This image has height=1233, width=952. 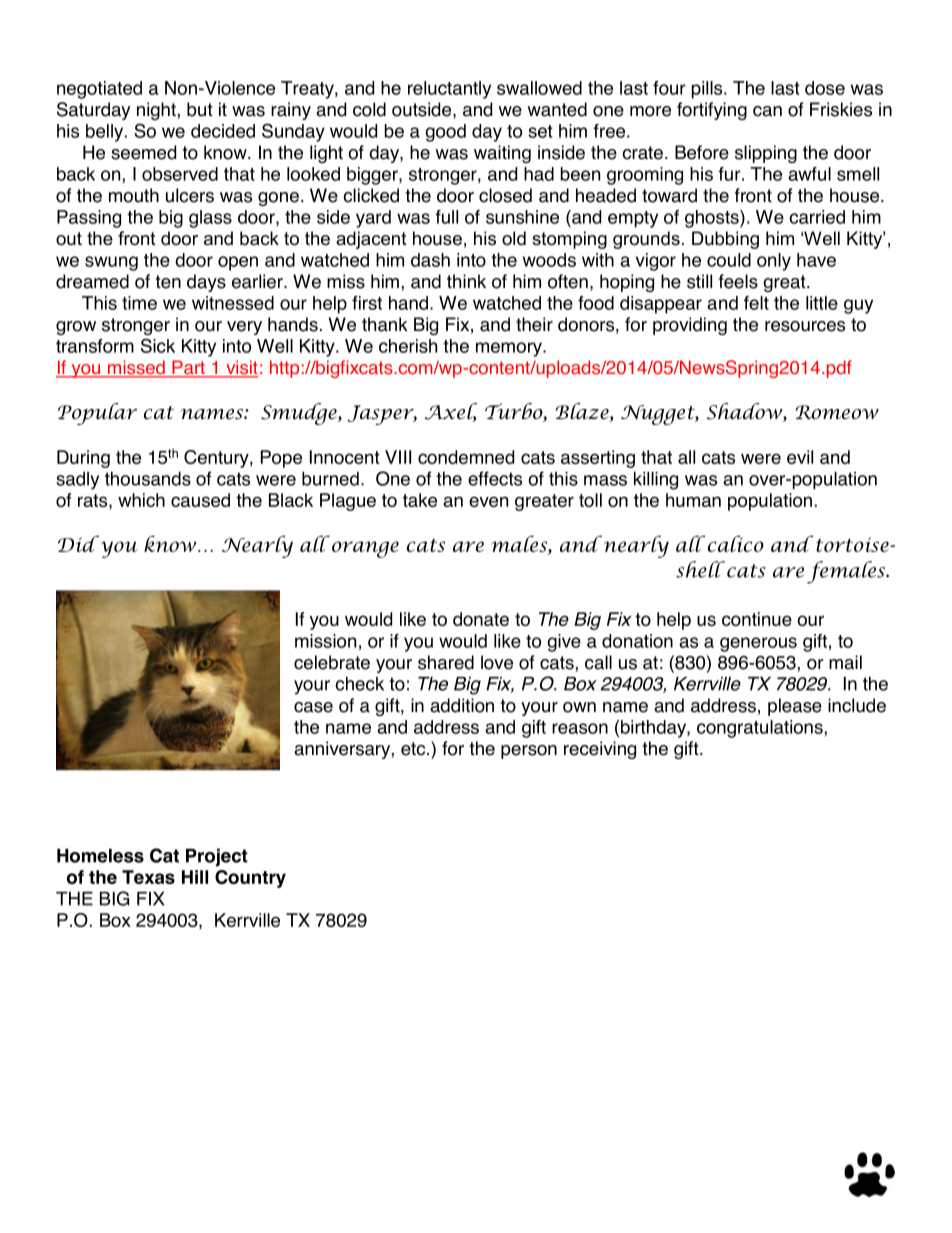 I want to click on continue, so click(x=757, y=619).
